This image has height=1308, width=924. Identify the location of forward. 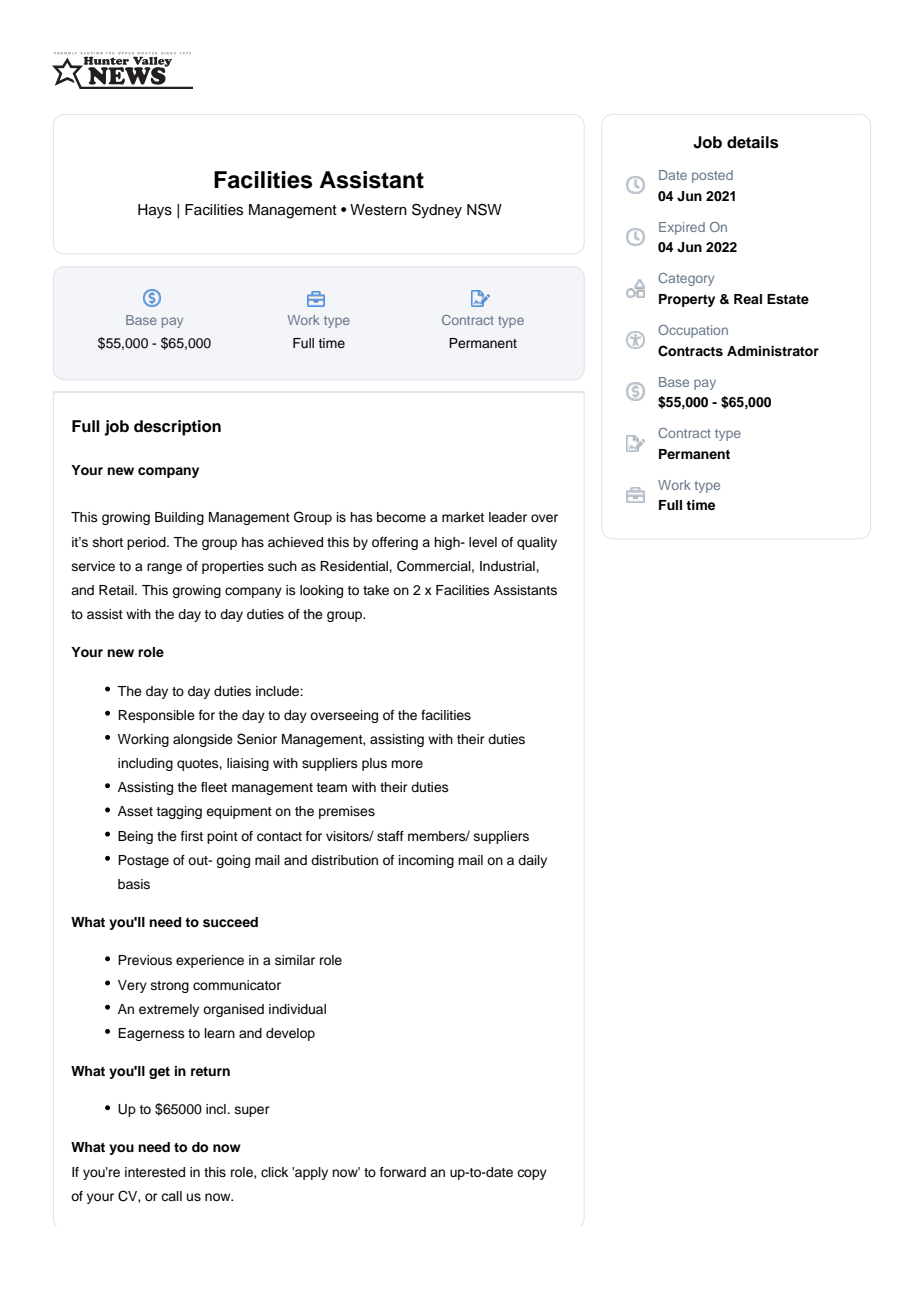
(403, 1172).
